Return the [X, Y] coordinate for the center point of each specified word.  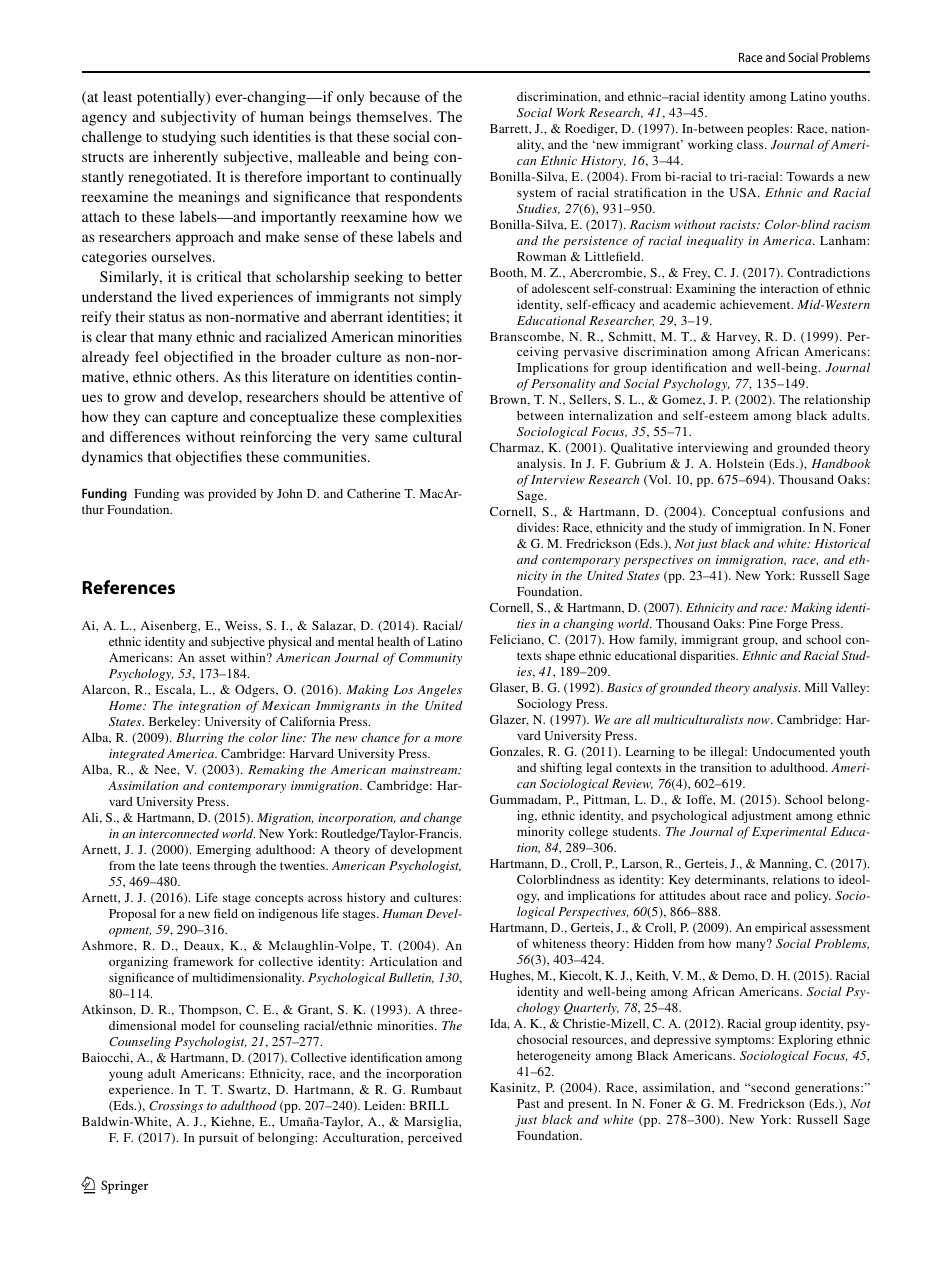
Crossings [176, 1107]
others [196, 376]
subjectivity [198, 118]
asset [212, 658]
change [443, 818]
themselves [393, 116]
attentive [417, 396]
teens [196, 866]
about [725, 895]
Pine [761, 623]
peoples [769, 130]
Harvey [738, 338]
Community [430, 659]
